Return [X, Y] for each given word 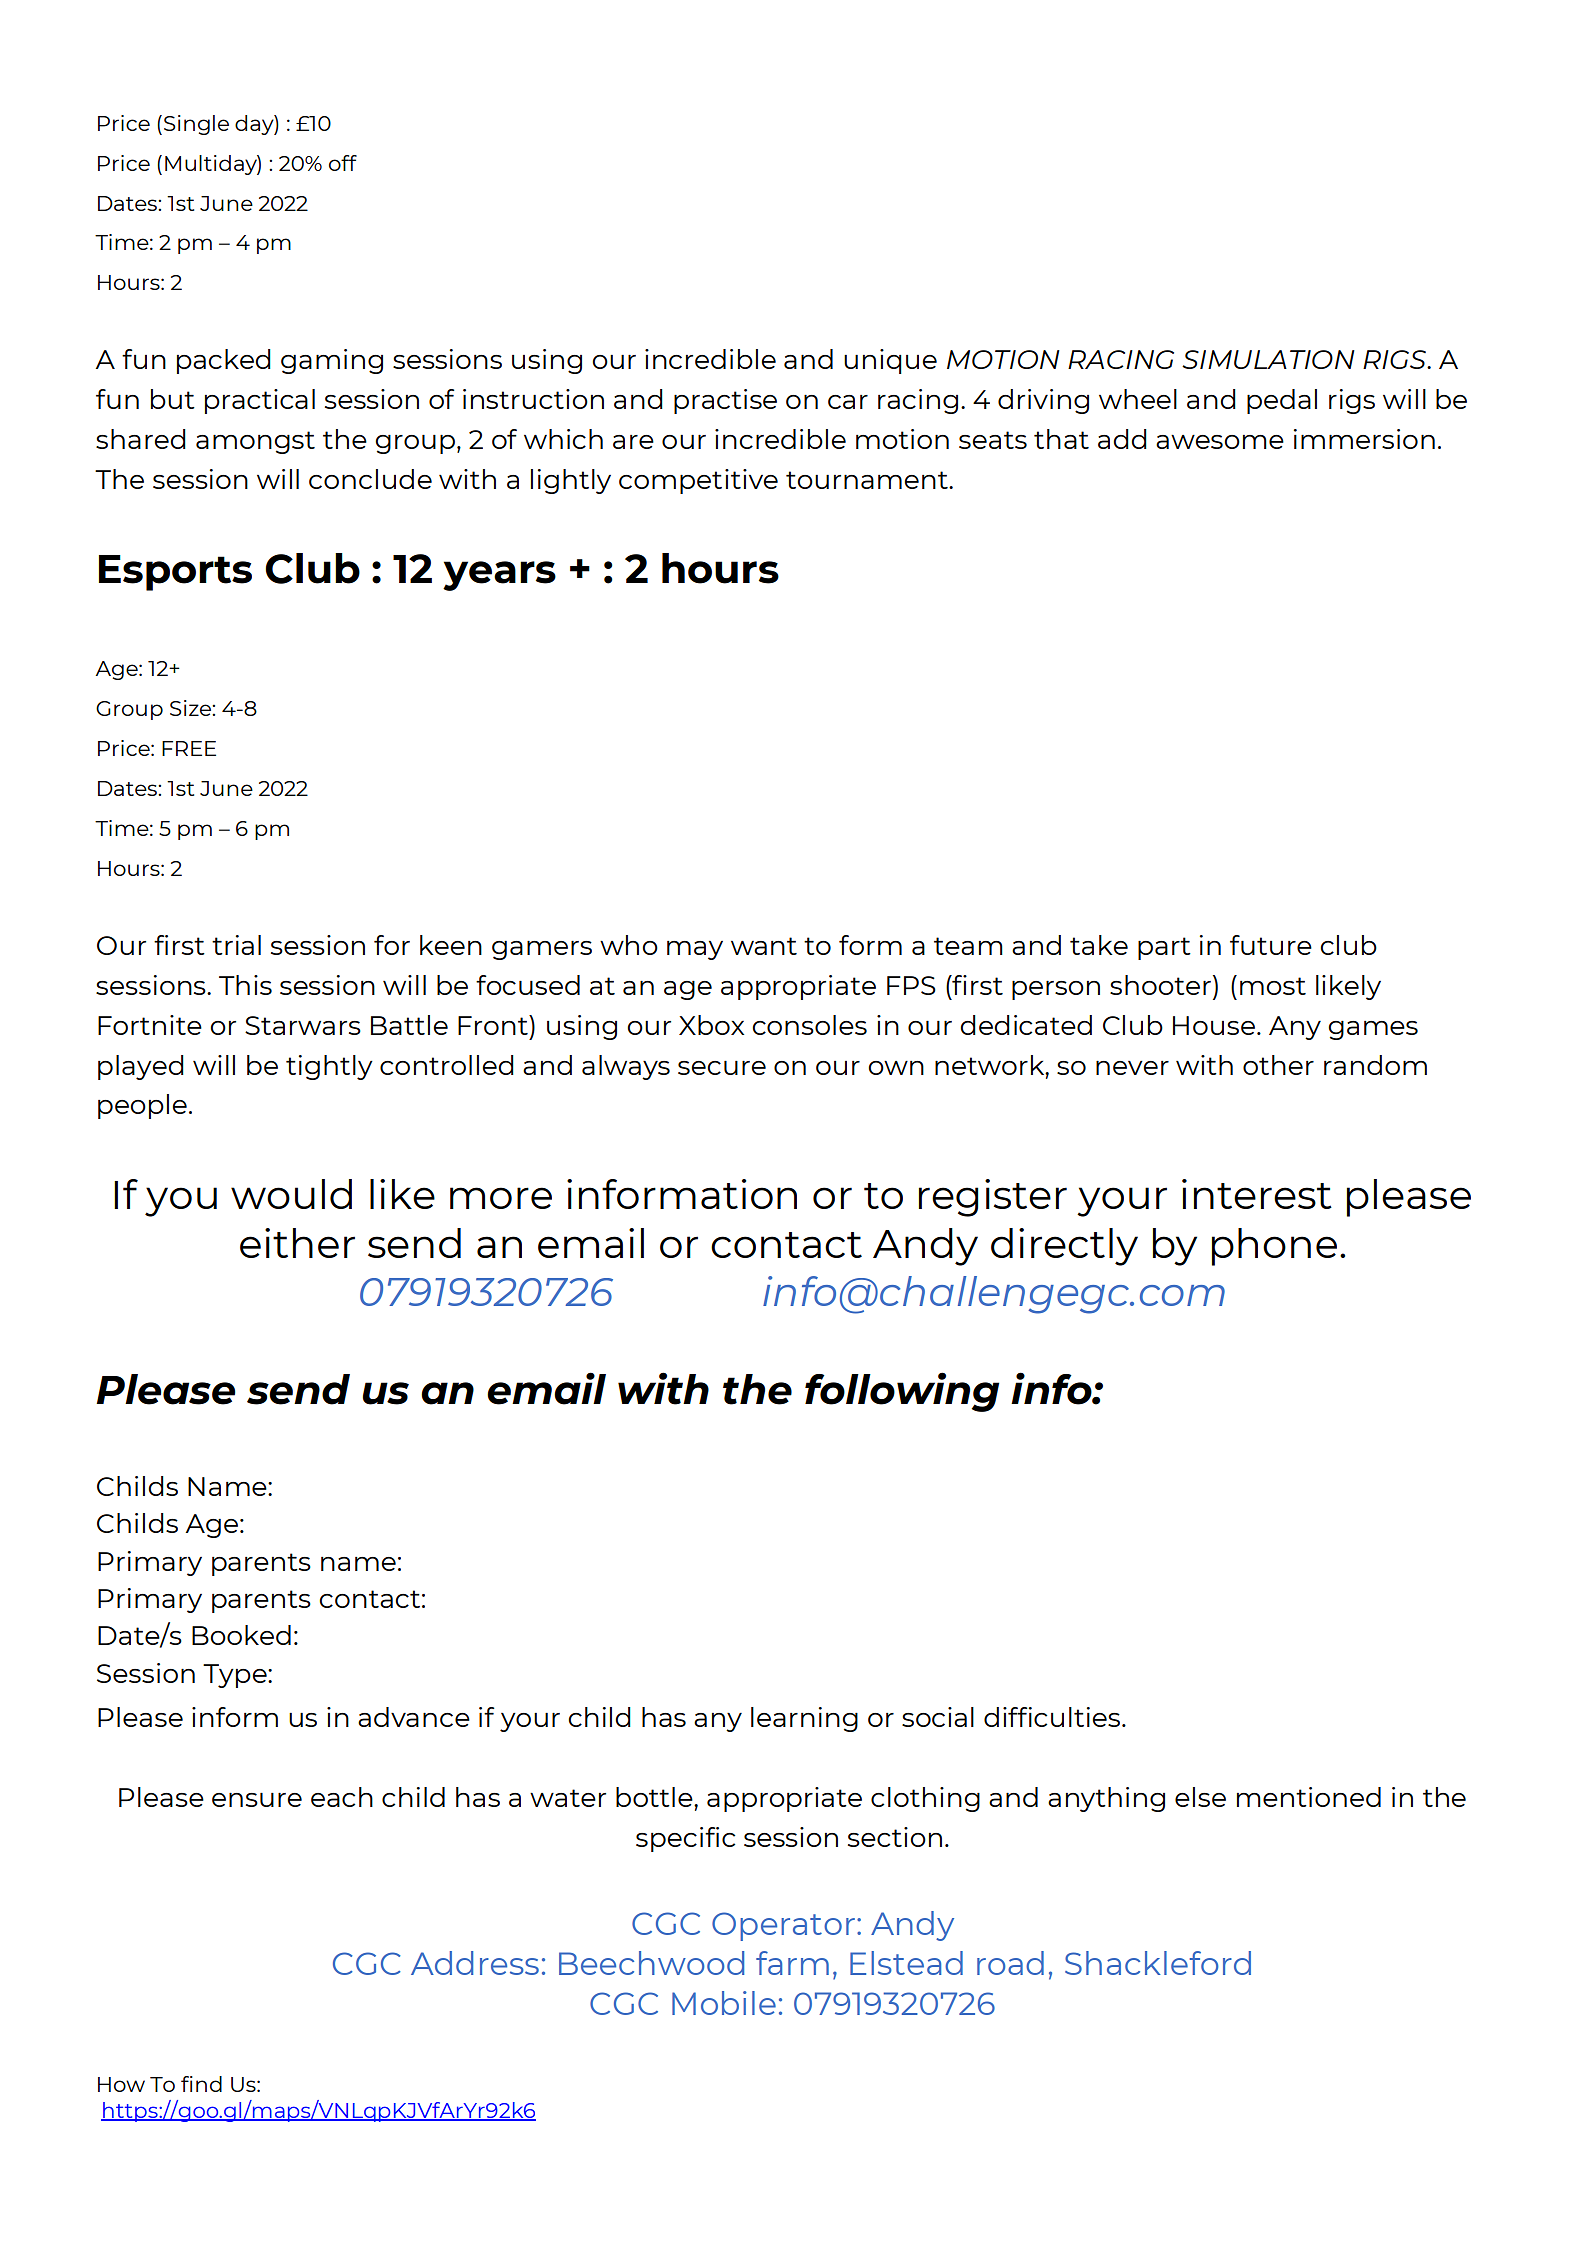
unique [890, 361]
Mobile [724, 2003]
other [1278, 1065]
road [1010, 1963]
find [201, 2084]
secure [722, 1068]
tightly [329, 1067]
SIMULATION [1268, 359]
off [343, 163]
